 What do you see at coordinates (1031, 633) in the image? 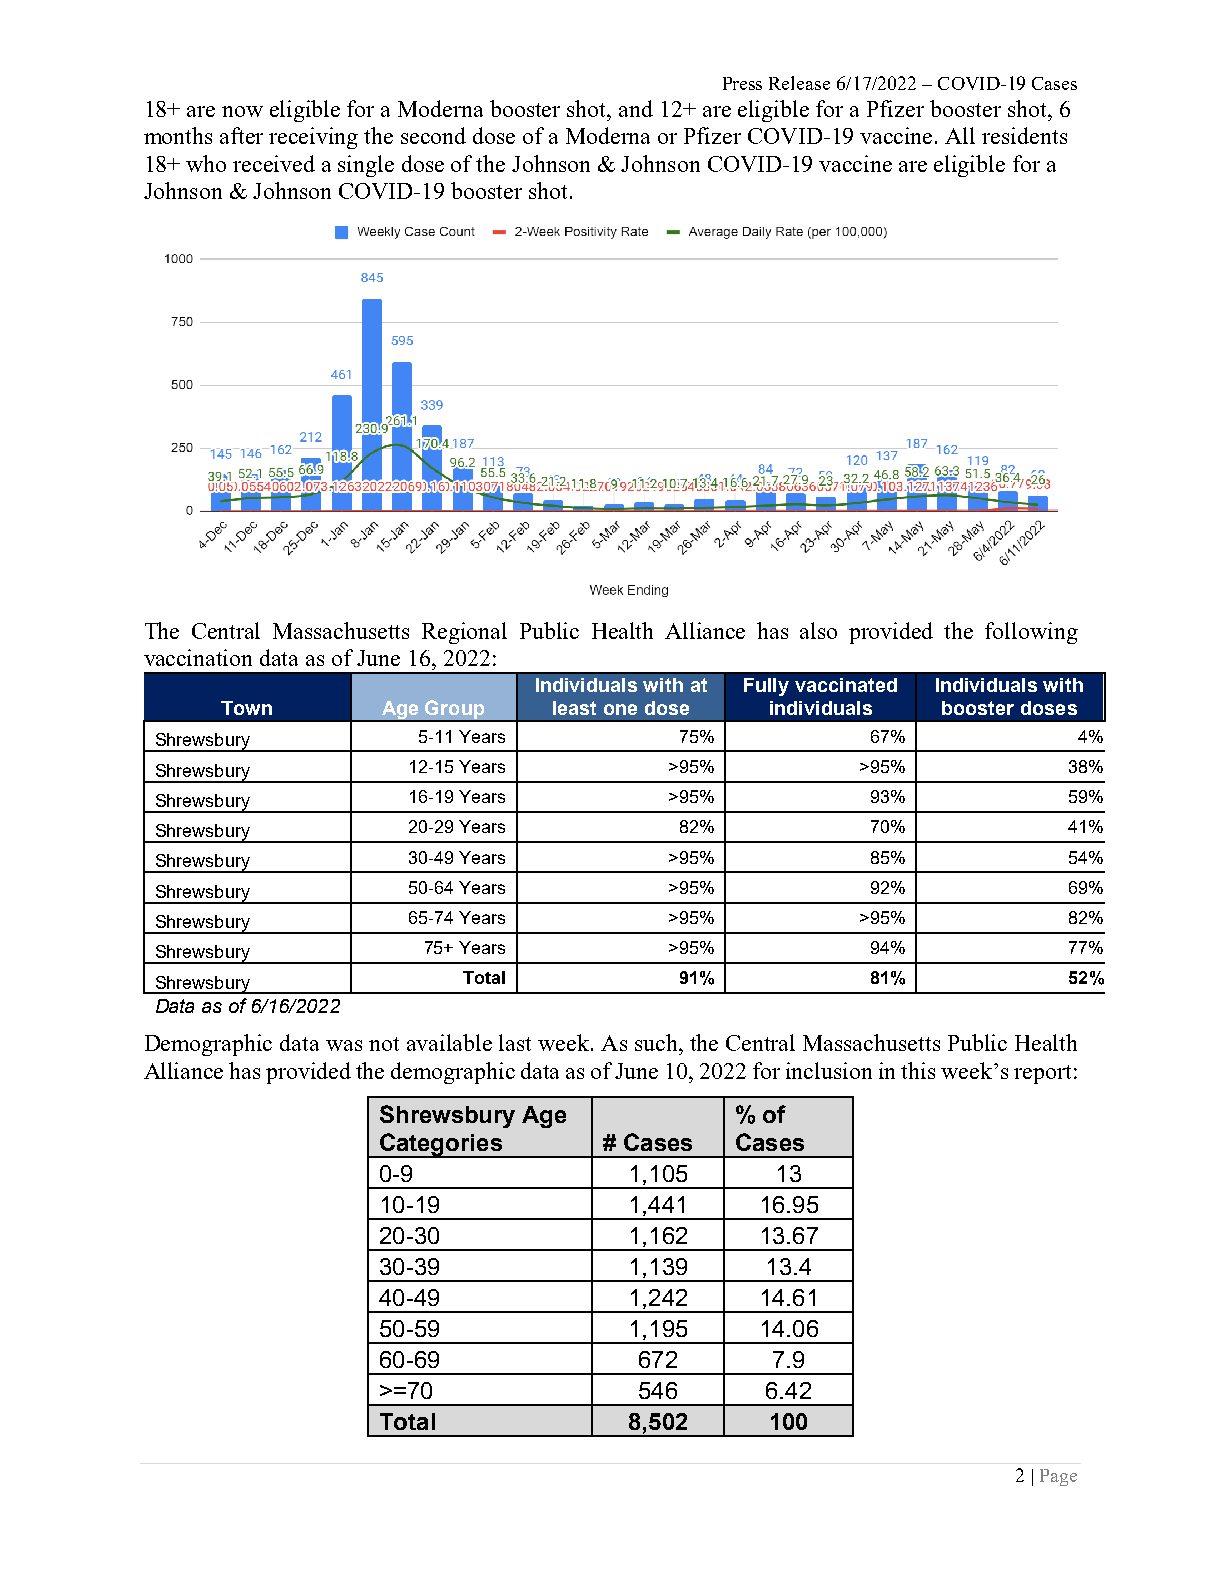
I see `following` at bounding box center [1031, 633].
